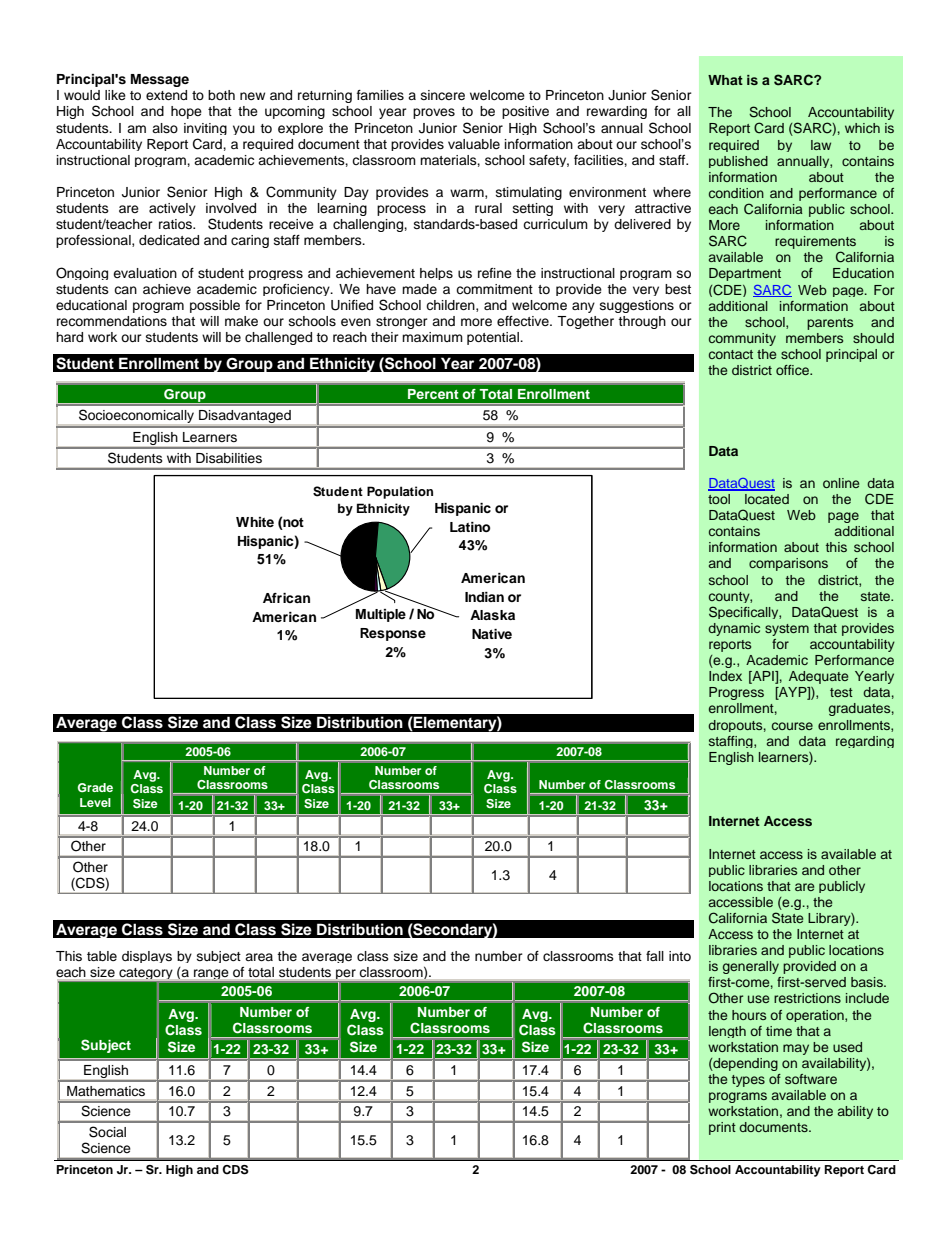 This page has width=952, height=1233. Describe the element at coordinates (186, 112) in the page. I see `hope` at that location.
